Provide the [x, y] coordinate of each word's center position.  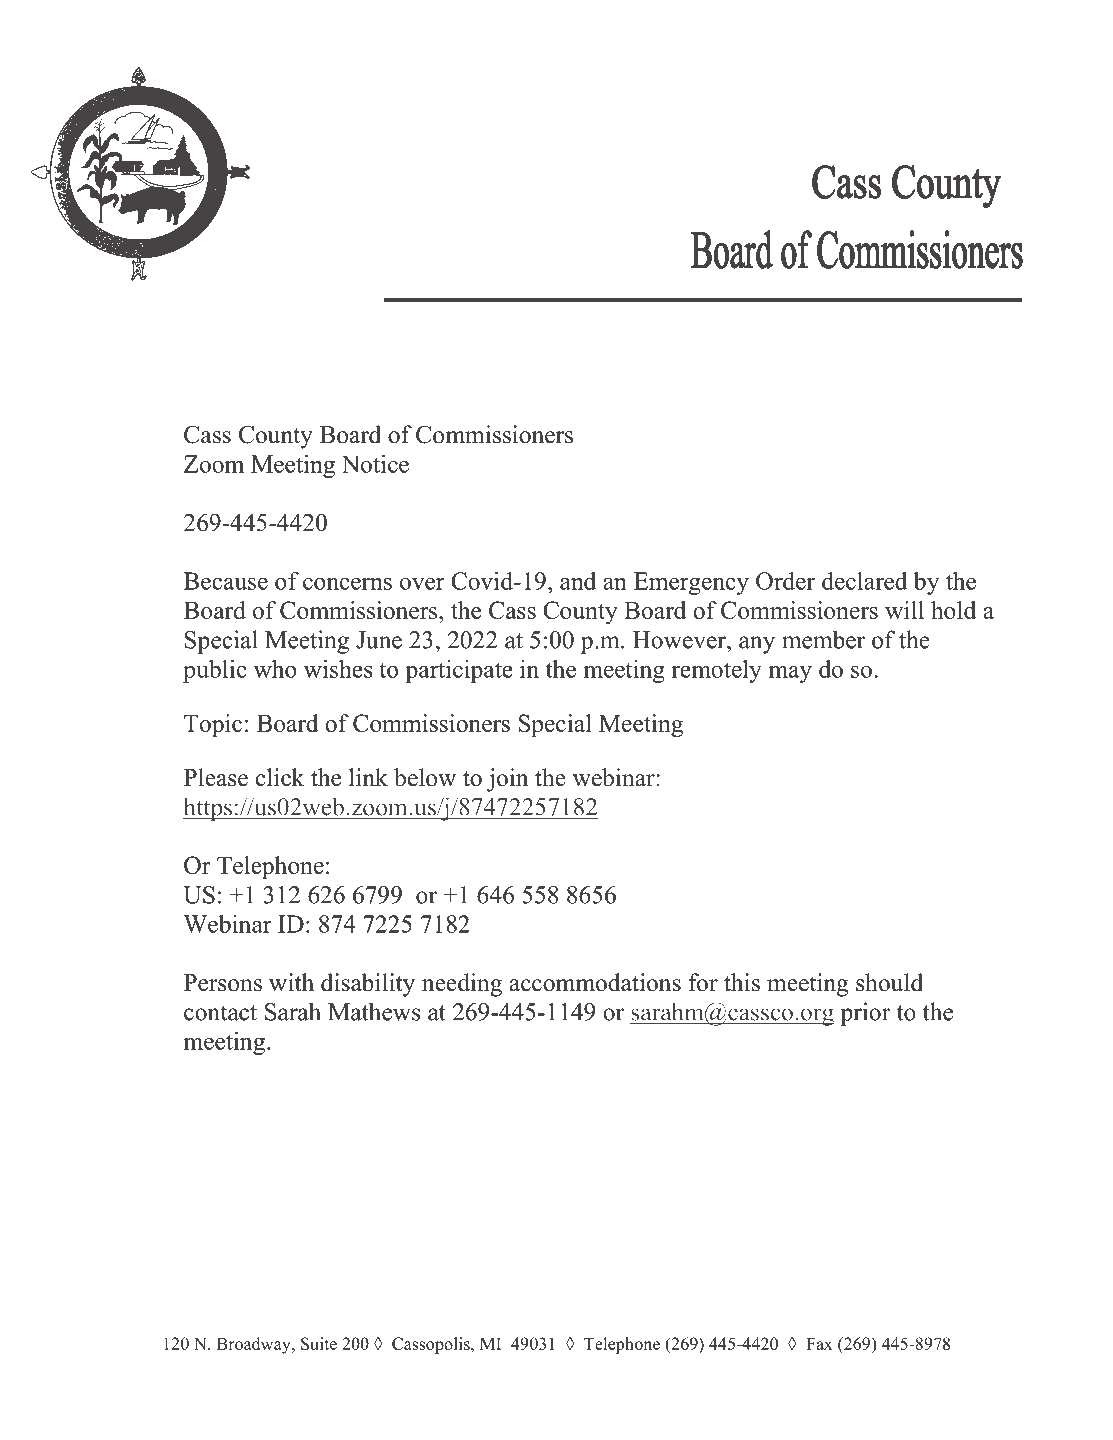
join [507, 780]
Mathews [374, 1011]
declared [865, 581]
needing [462, 985]
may [790, 674]
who [275, 669]
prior [865, 1014]
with [291, 982]
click [280, 777]
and [578, 581]
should [889, 982]
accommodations [595, 982]
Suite [319, 1343]
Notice [375, 464]
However [680, 640]
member [823, 639]
